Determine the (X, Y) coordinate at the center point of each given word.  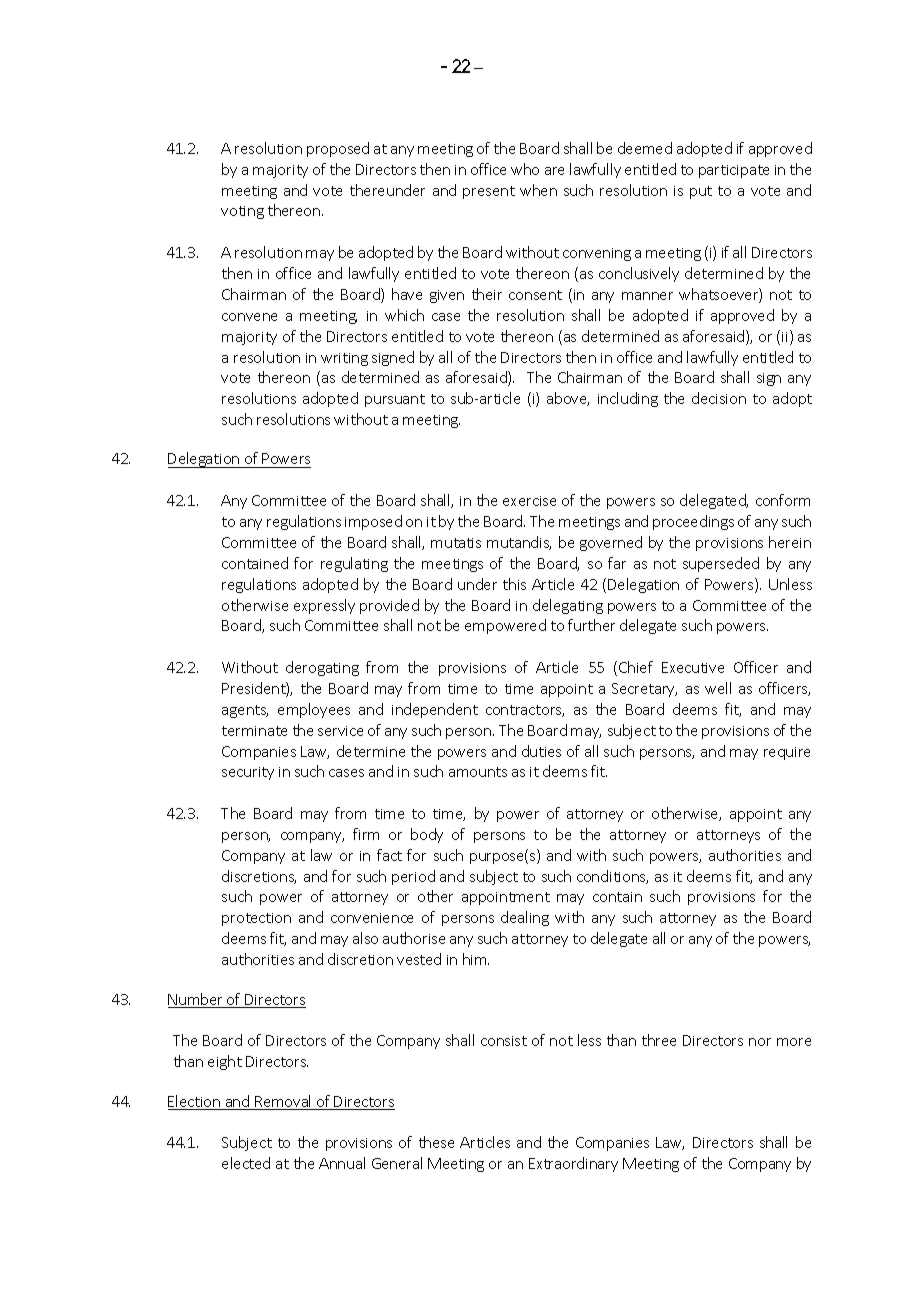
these (436, 1142)
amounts (478, 772)
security (248, 773)
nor (760, 1042)
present (489, 192)
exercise (529, 501)
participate (734, 171)
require (787, 753)
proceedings (693, 522)
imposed (373, 522)
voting (242, 212)
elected (246, 1163)
